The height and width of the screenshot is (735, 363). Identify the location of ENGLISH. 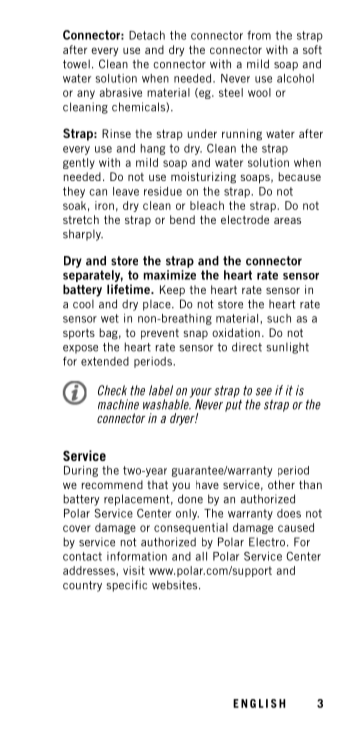
(259, 703).
